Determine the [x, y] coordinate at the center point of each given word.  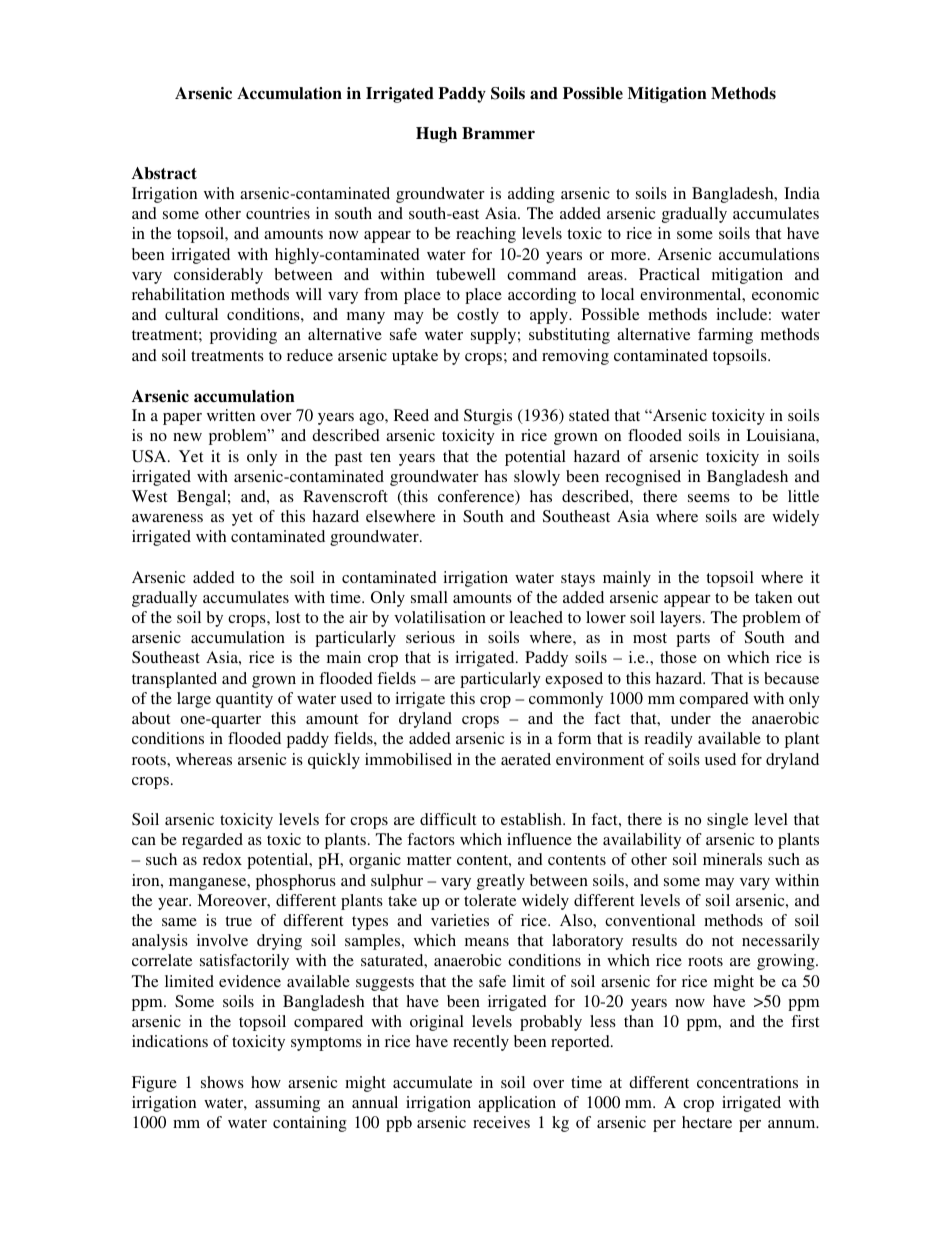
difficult [448, 819]
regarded [212, 841]
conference [477, 497]
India [802, 193]
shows [222, 1082]
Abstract [164, 173]
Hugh [436, 135]
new [187, 437]
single [727, 821]
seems [709, 498]
